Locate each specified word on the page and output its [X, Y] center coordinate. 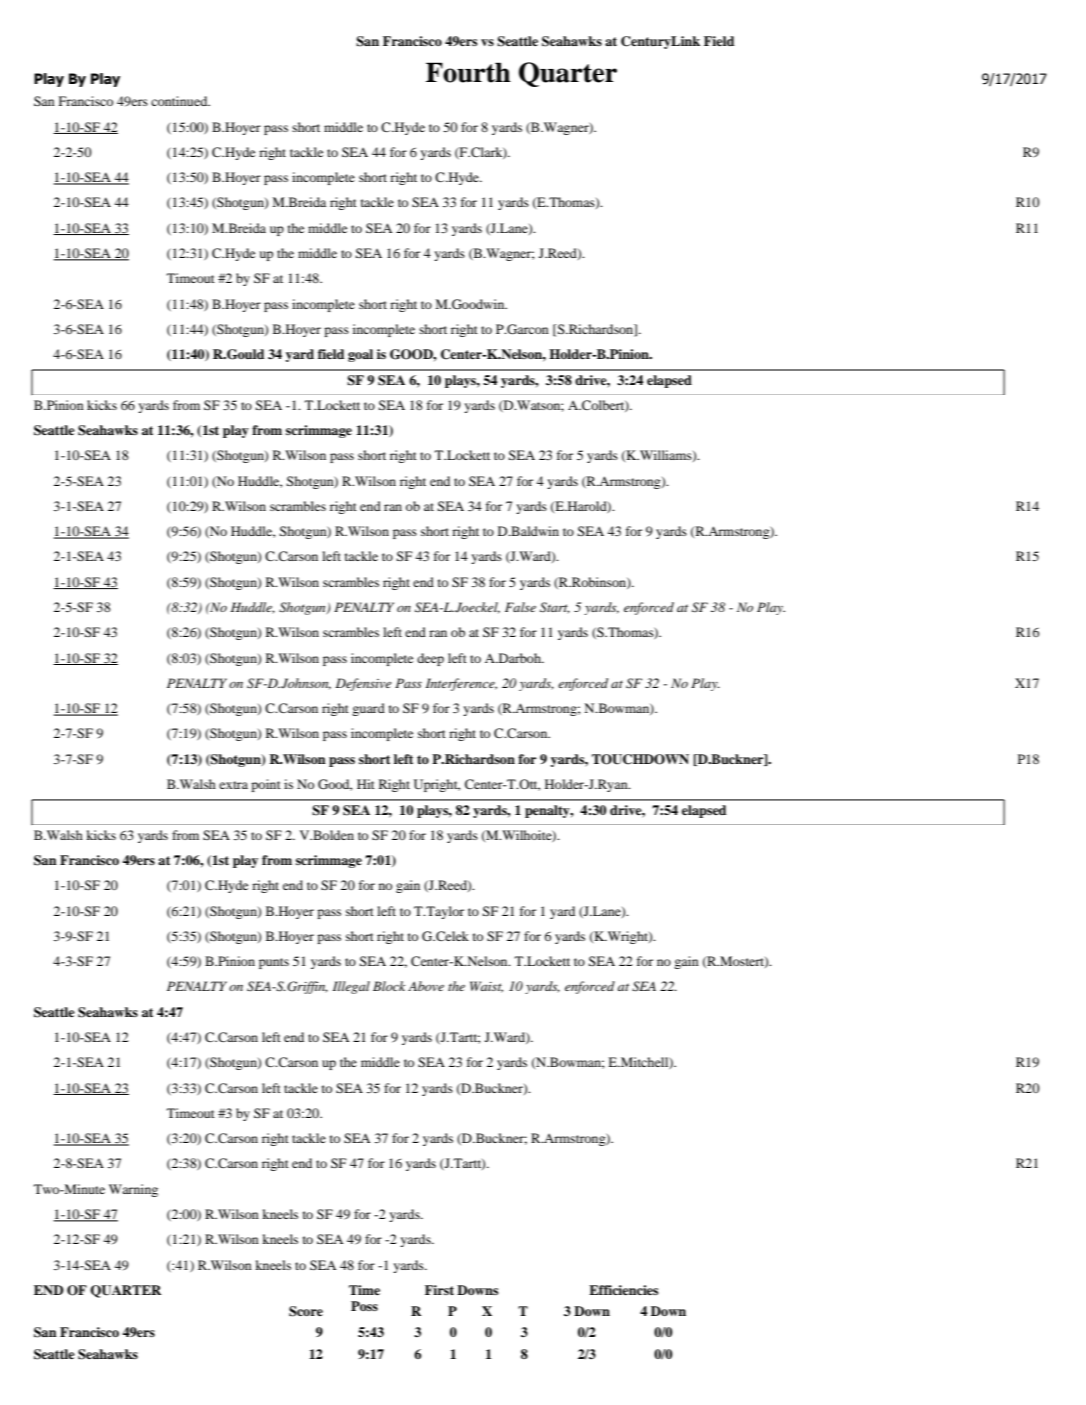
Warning [133, 1190]
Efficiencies [623, 1290]
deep [430, 659]
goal [360, 355]
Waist [486, 987]
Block [389, 986]
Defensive [364, 684]
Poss [364, 1306]
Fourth [468, 72]
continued [180, 101]
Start [555, 608]
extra [233, 785]
